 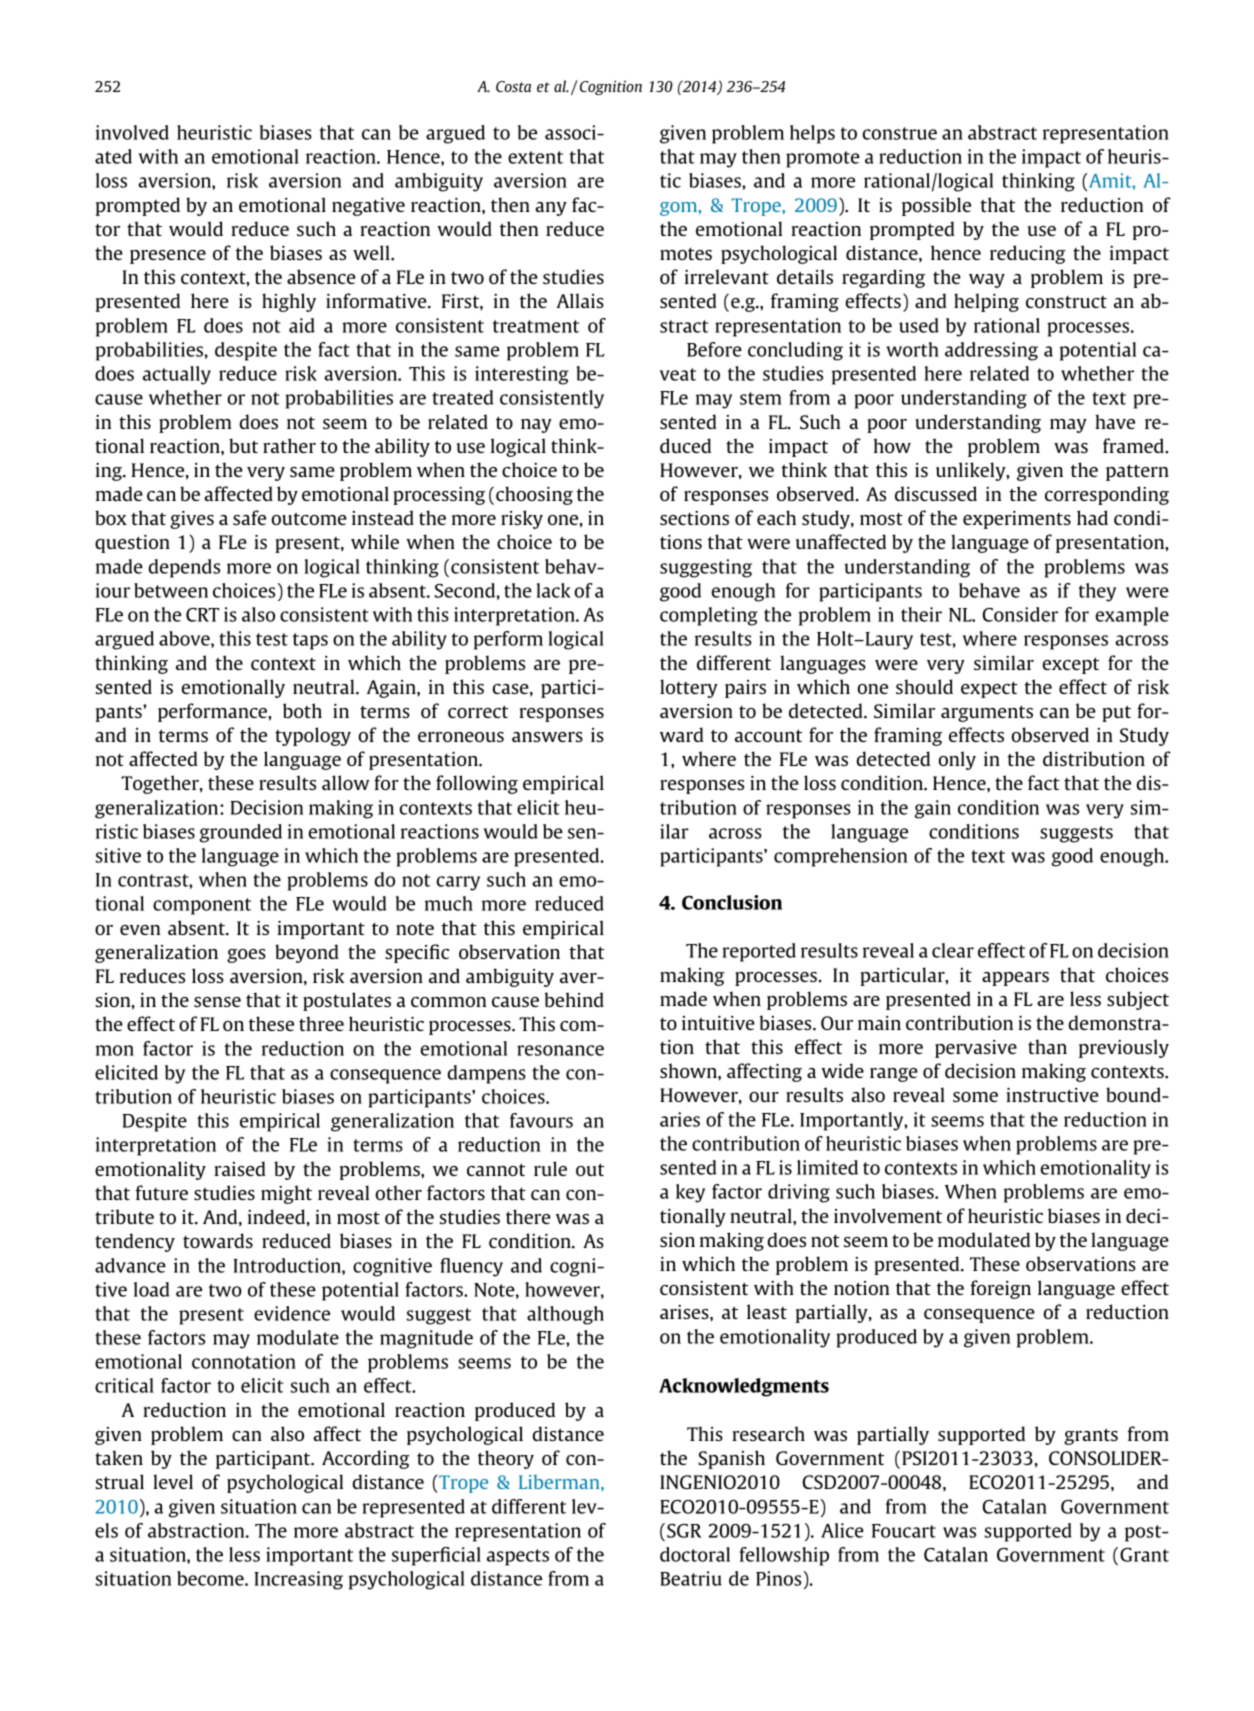 What do you see at coordinates (975, 1097) in the image?
I see `some` at bounding box center [975, 1097].
